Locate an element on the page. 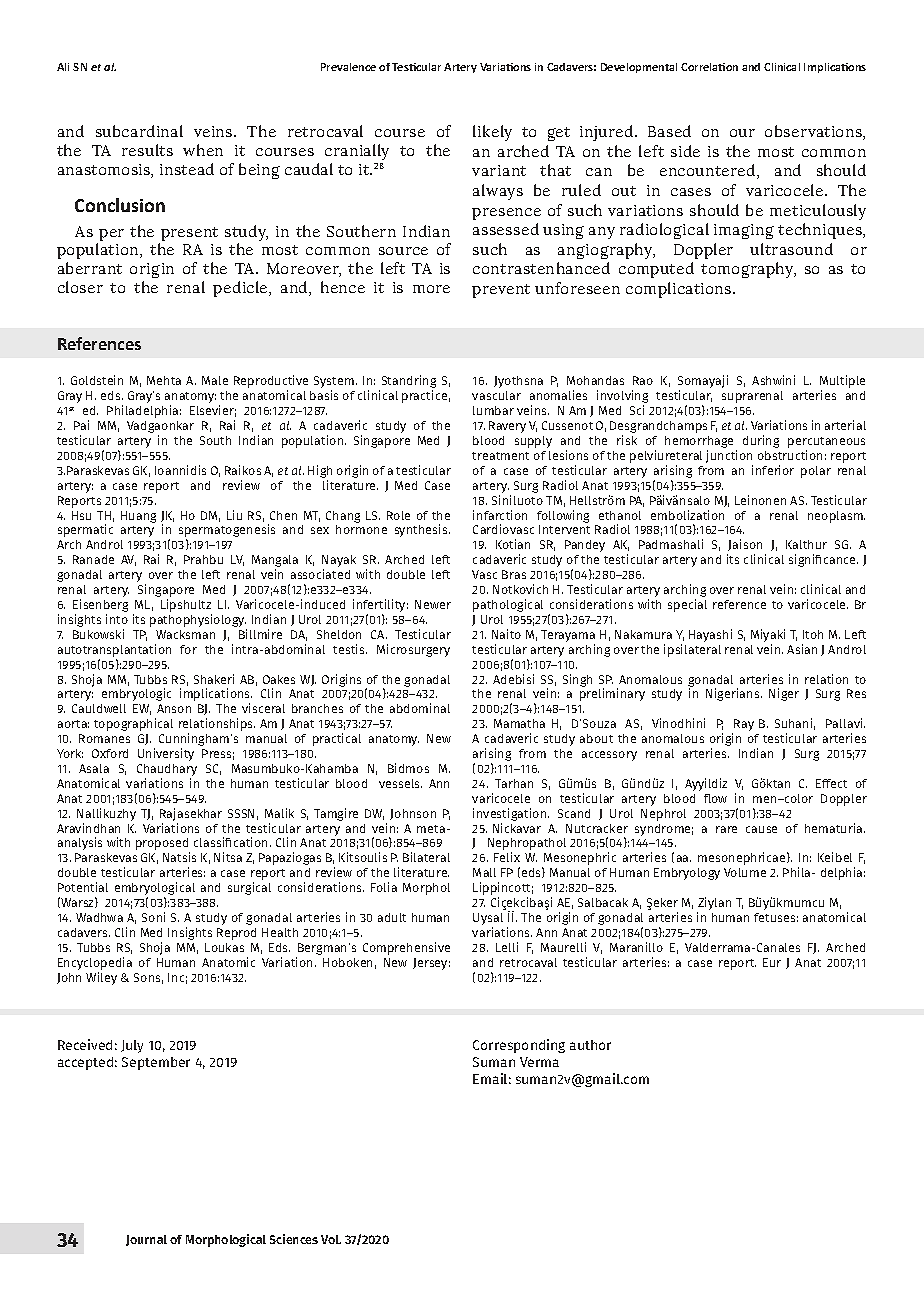 This page has height=1298, width=924. Newer is located at coordinates (433, 604).
